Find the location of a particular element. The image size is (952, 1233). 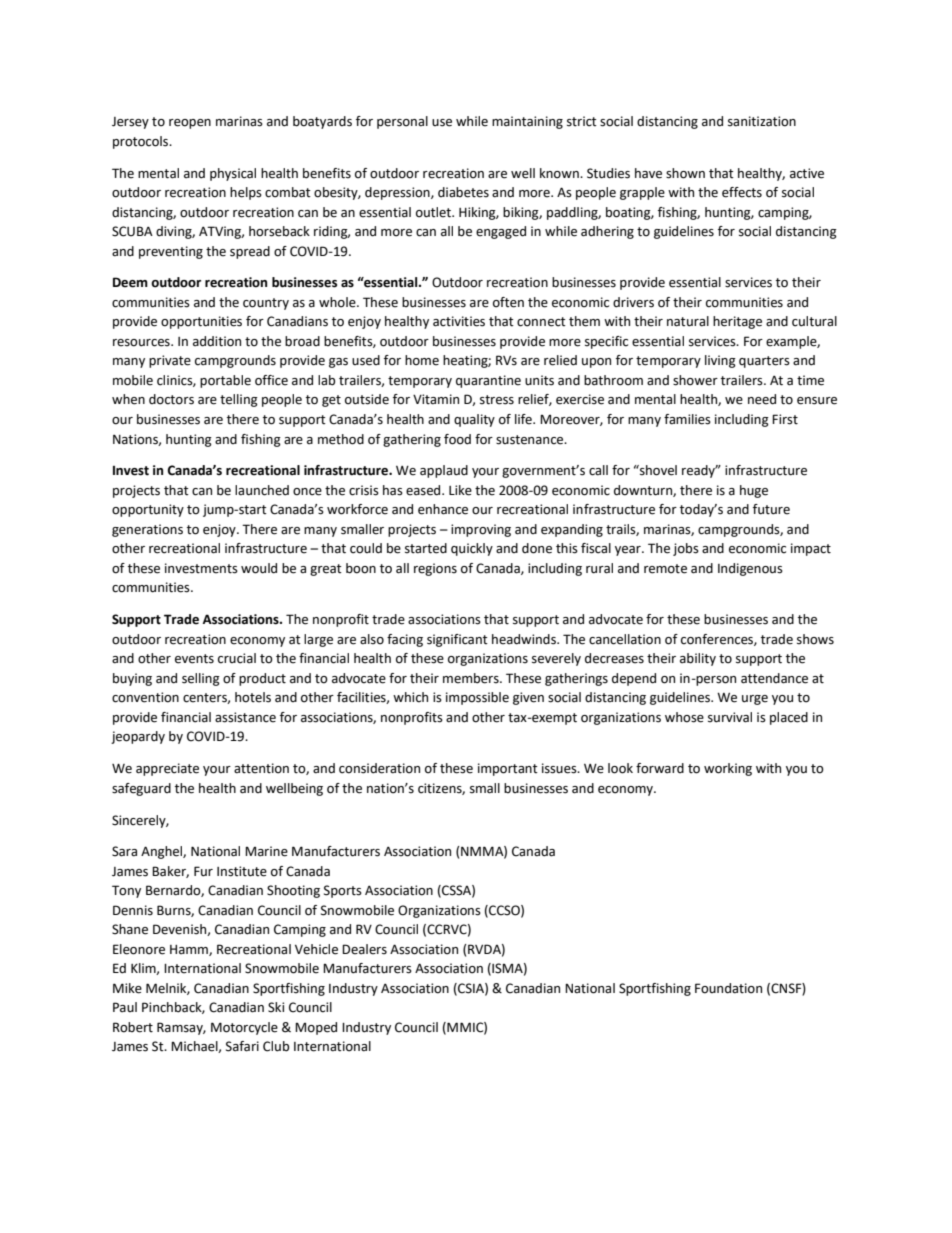

Indigenous is located at coordinates (750, 569).
